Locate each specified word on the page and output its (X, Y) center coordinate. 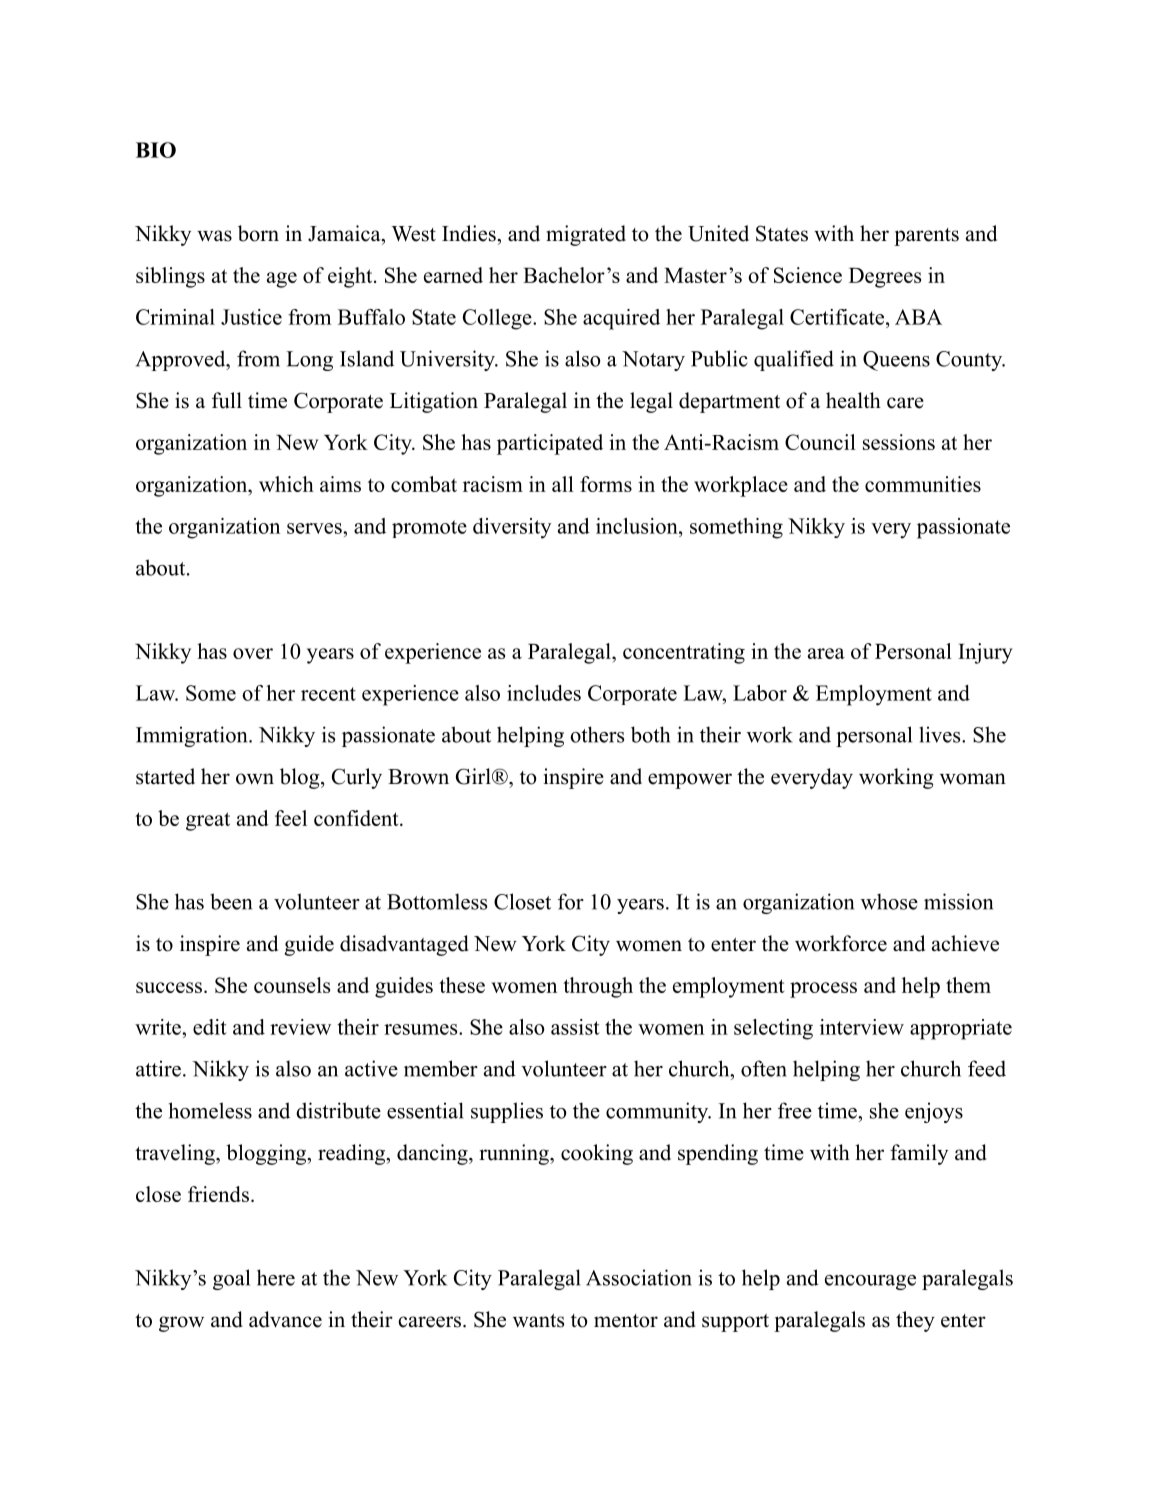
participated (550, 444)
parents (926, 237)
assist (575, 1027)
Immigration (193, 736)
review (300, 1027)
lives (941, 734)
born (258, 233)
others (597, 734)
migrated (586, 235)
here (276, 1277)
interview (862, 1027)
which (286, 484)
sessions (899, 442)
